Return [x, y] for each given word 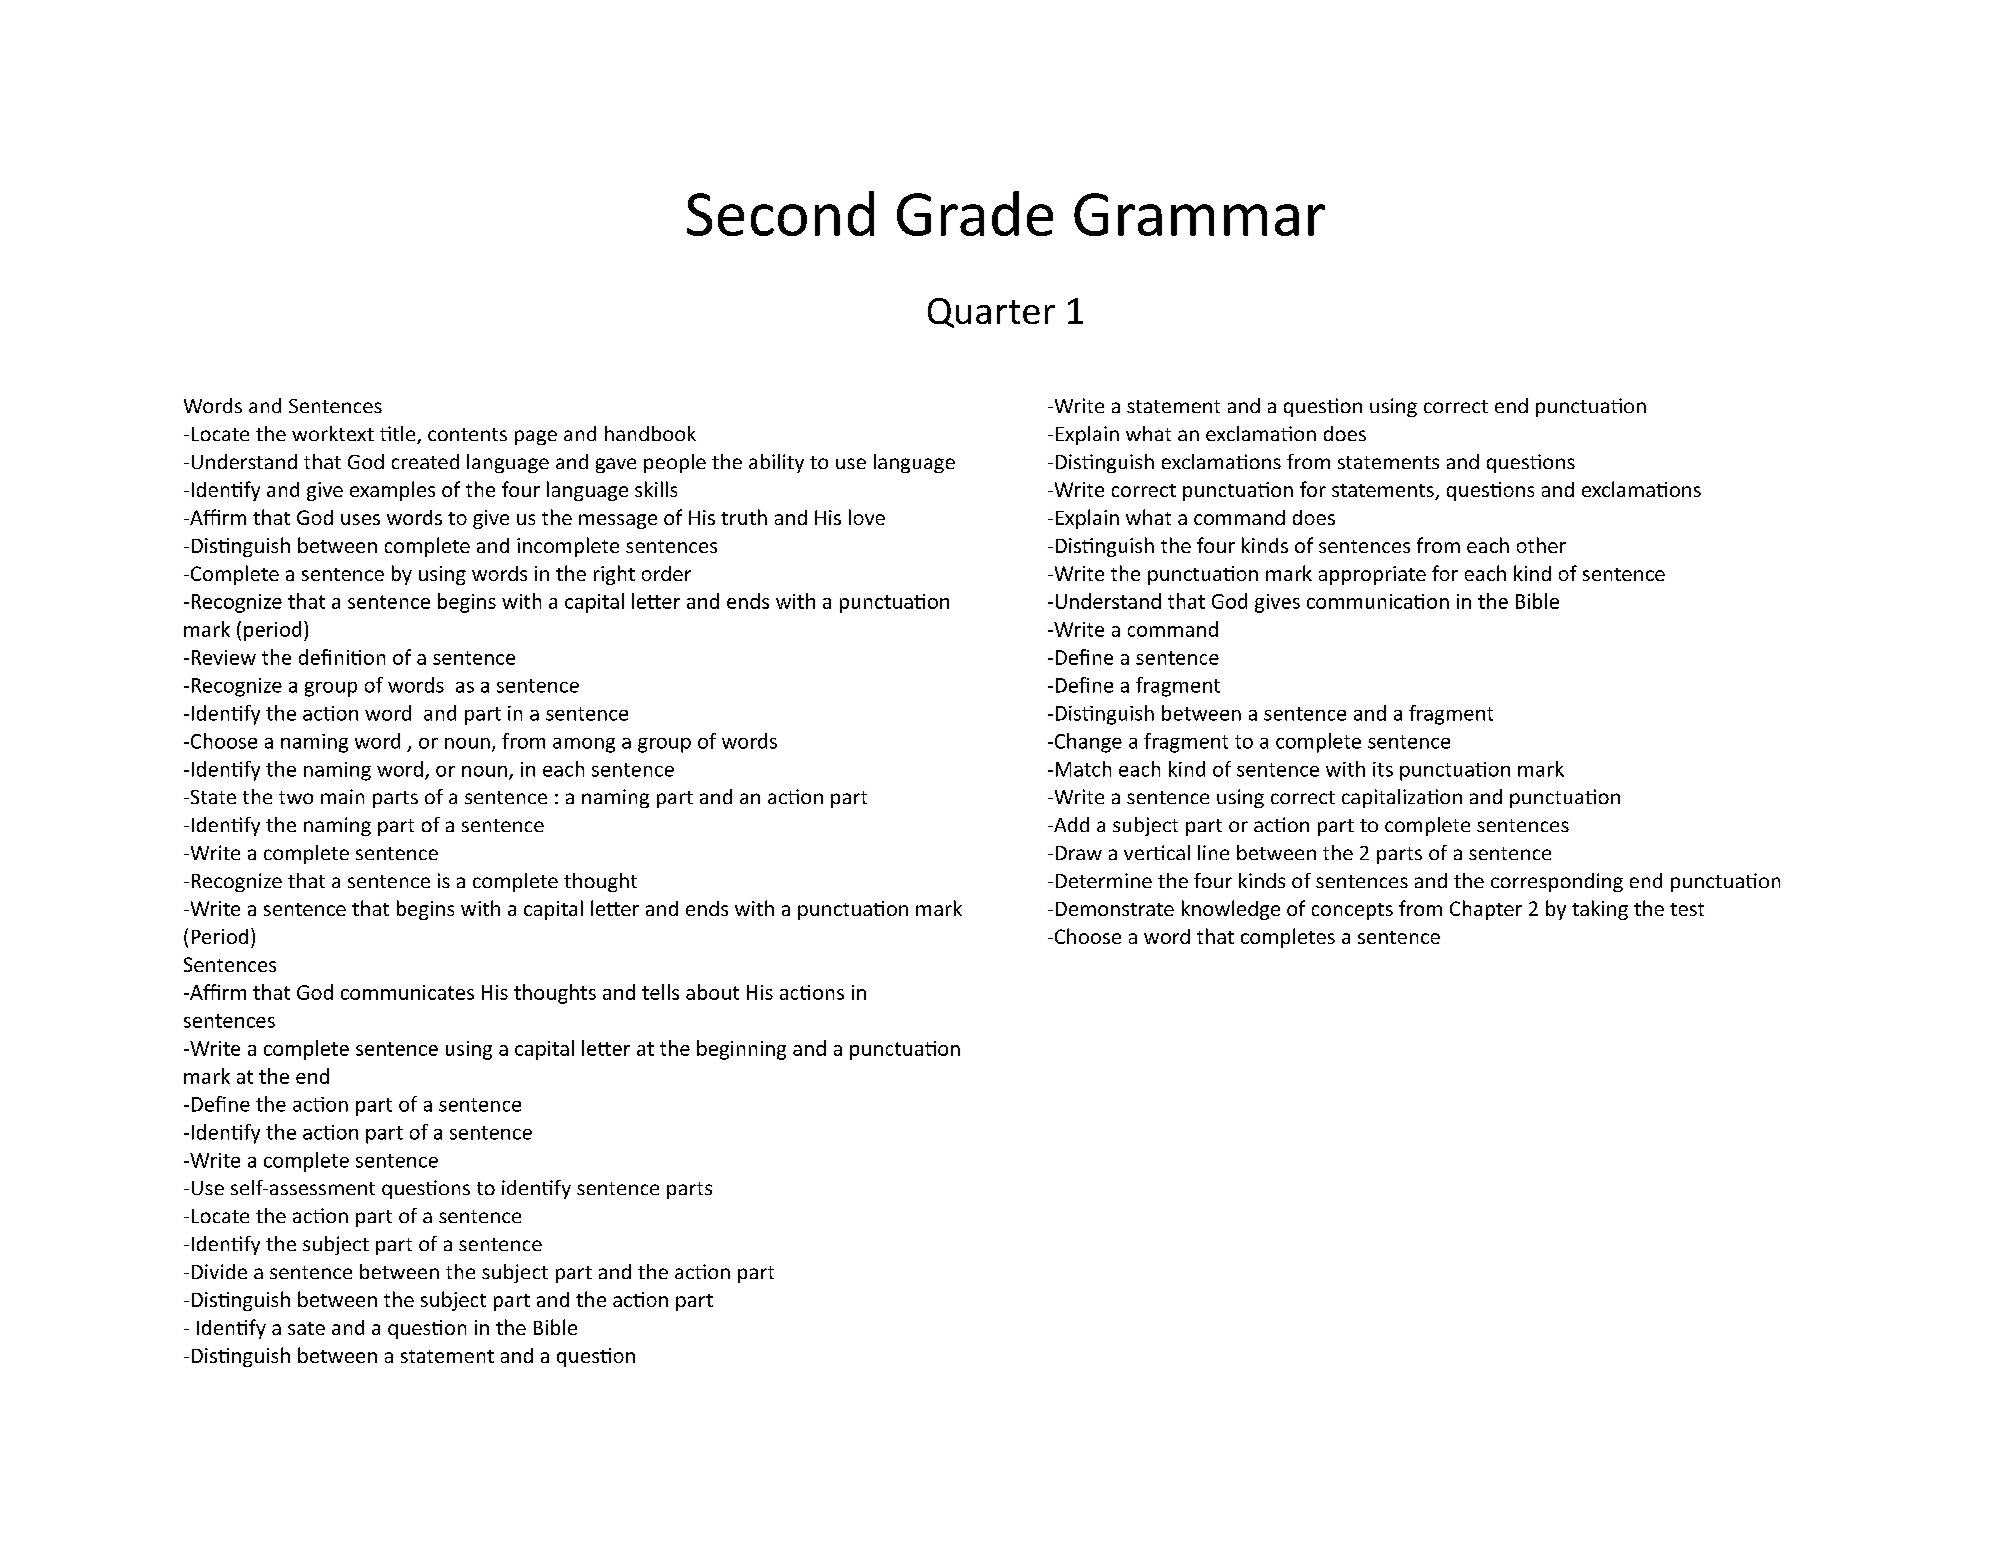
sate [306, 1328]
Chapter [1486, 910]
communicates [407, 992]
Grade [975, 213]
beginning [741, 1050]
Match [1083, 769]
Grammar [1199, 214]
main [342, 796]
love [867, 517]
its [1383, 769]
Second [780, 213]
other [1541, 545]
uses [360, 519]
